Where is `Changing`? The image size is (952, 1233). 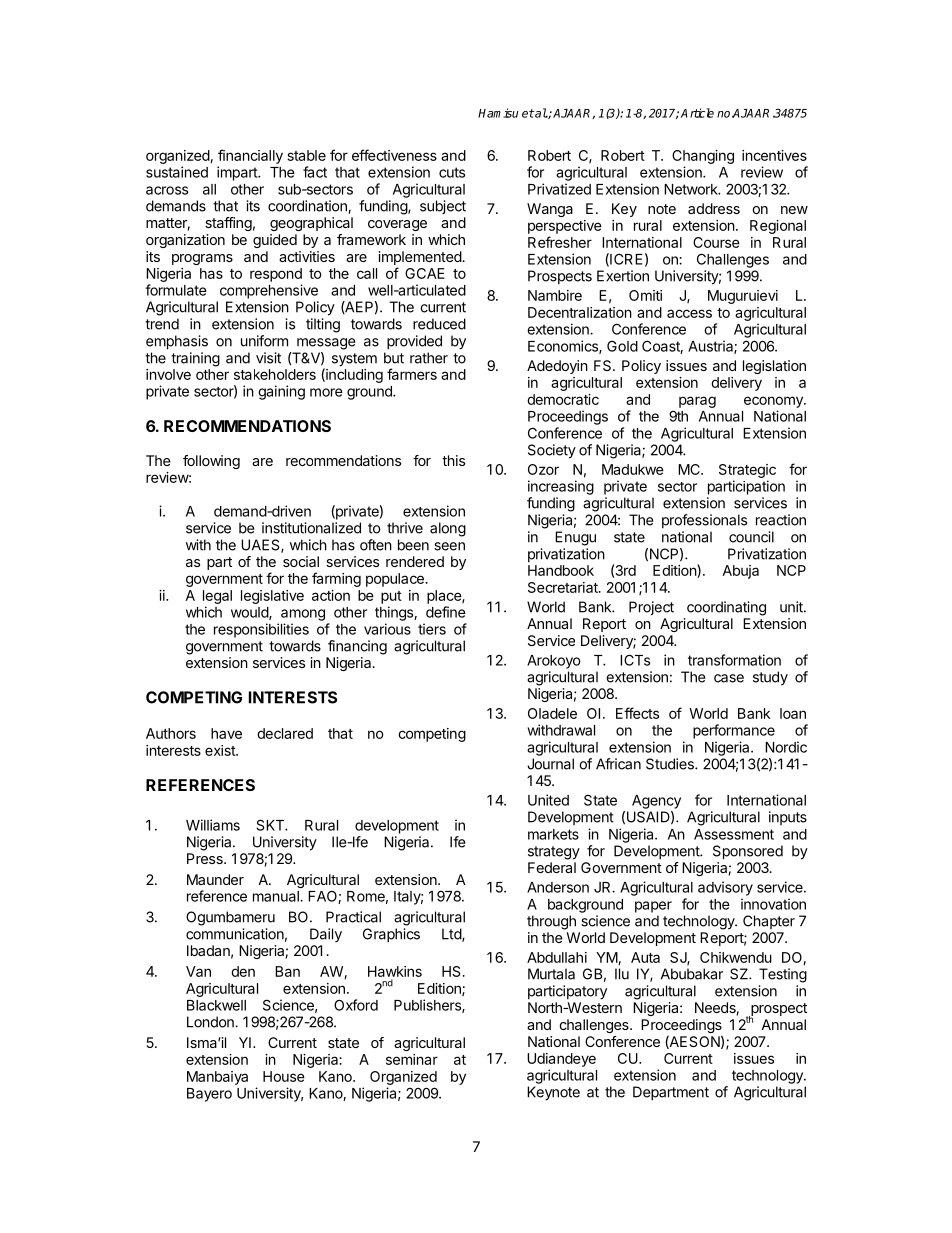
Changing is located at coordinates (703, 158).
